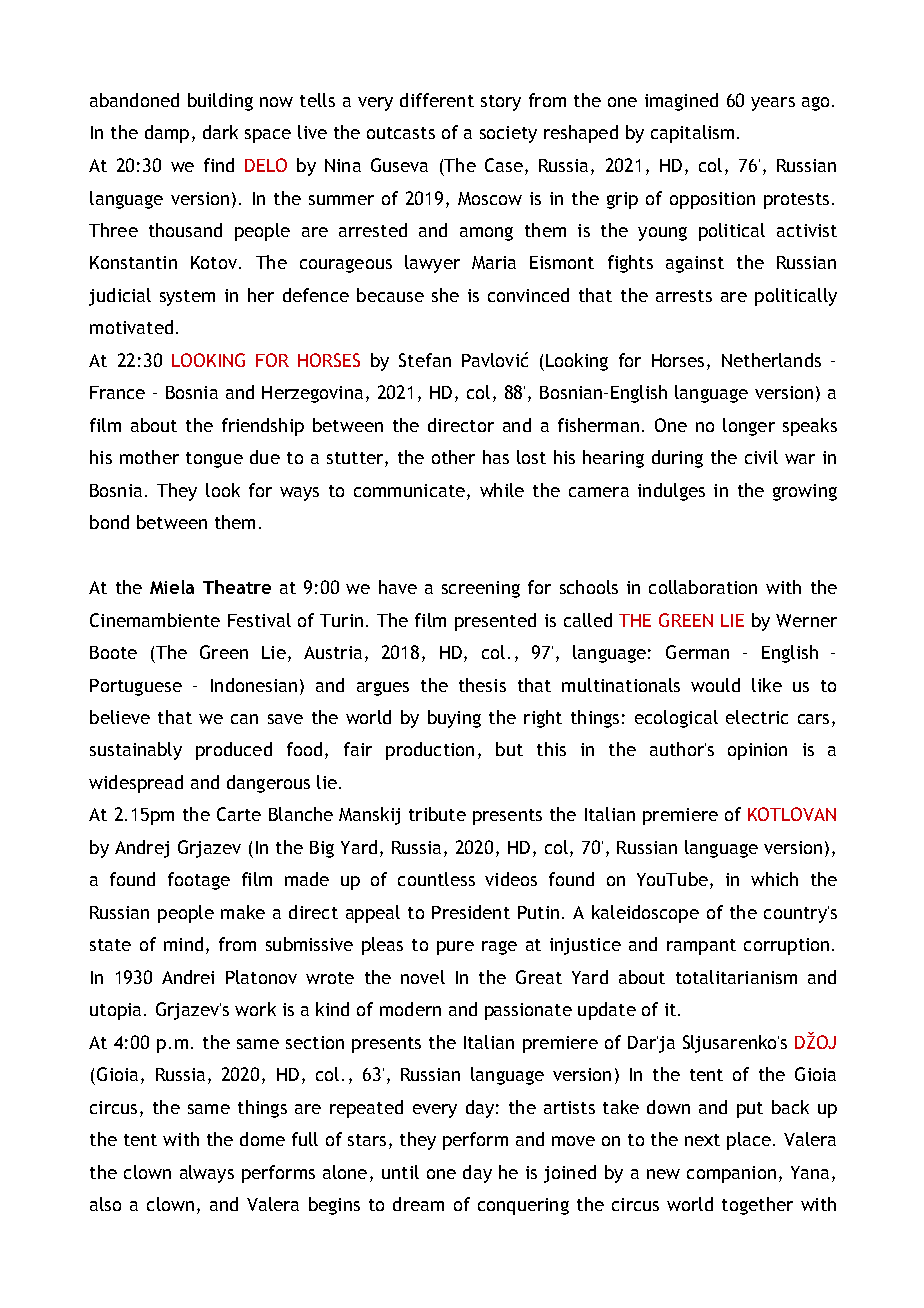  What do you see at coordinates (692, 134) in the document?
I see `capitalism` at bounding box center [692, 134].
